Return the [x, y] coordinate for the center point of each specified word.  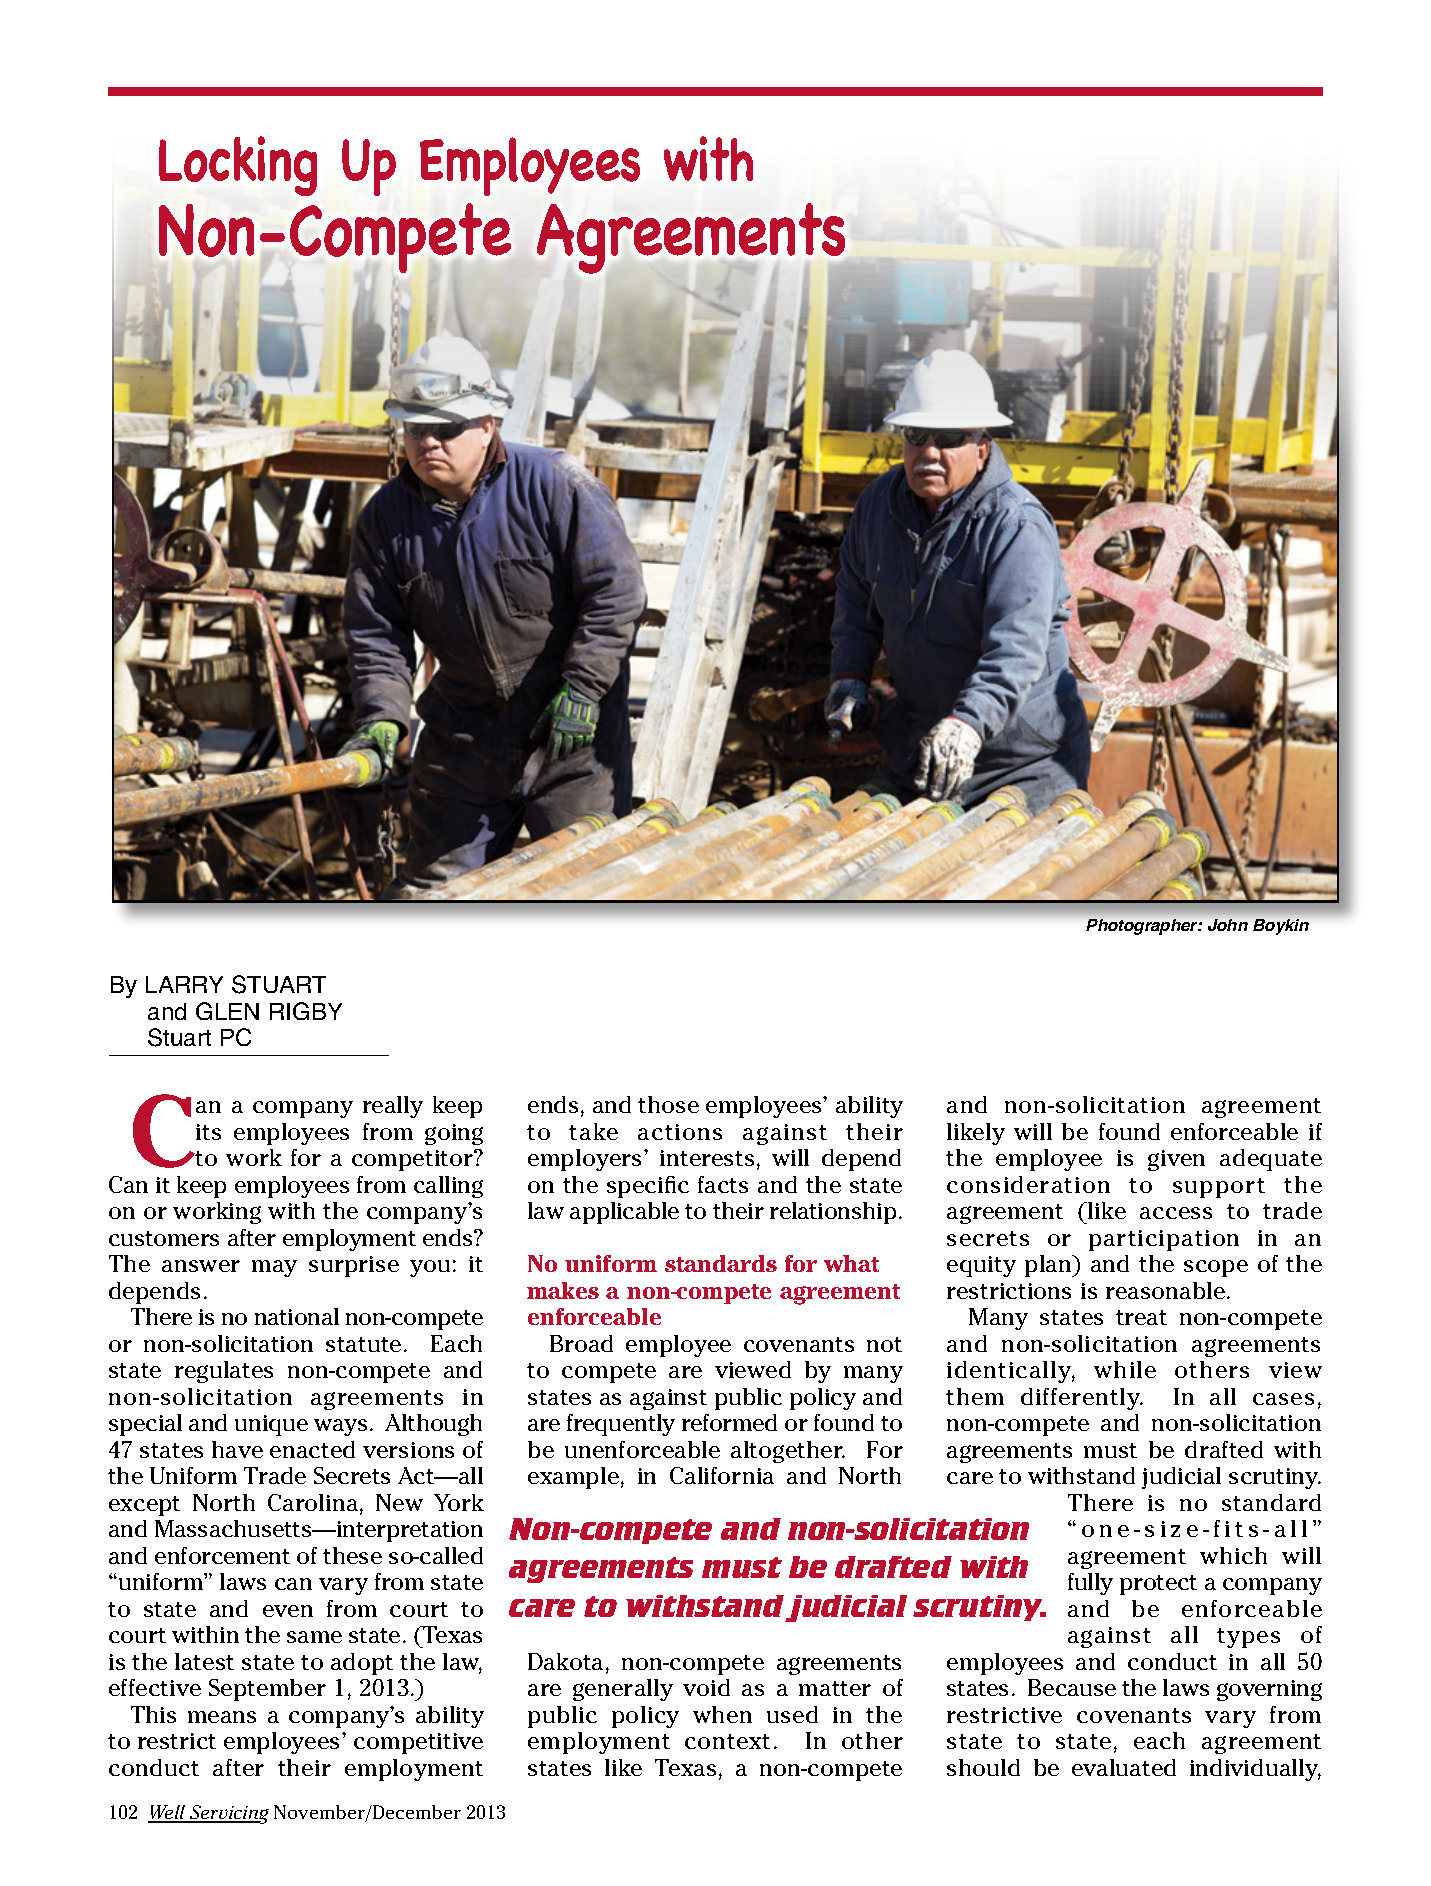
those [668, 1104]
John [1228, 925]
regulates [224, 1372]
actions [680, 1132]
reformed [729, 1422]
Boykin [1281, 927]
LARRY [184, 984]
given [1176, 1160]
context [727, 1741]
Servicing [228, 1814]
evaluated [1124, 1767]
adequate [1271, 1160]
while [1125, 1369]
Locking [238, 166]
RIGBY [306, 1011]
